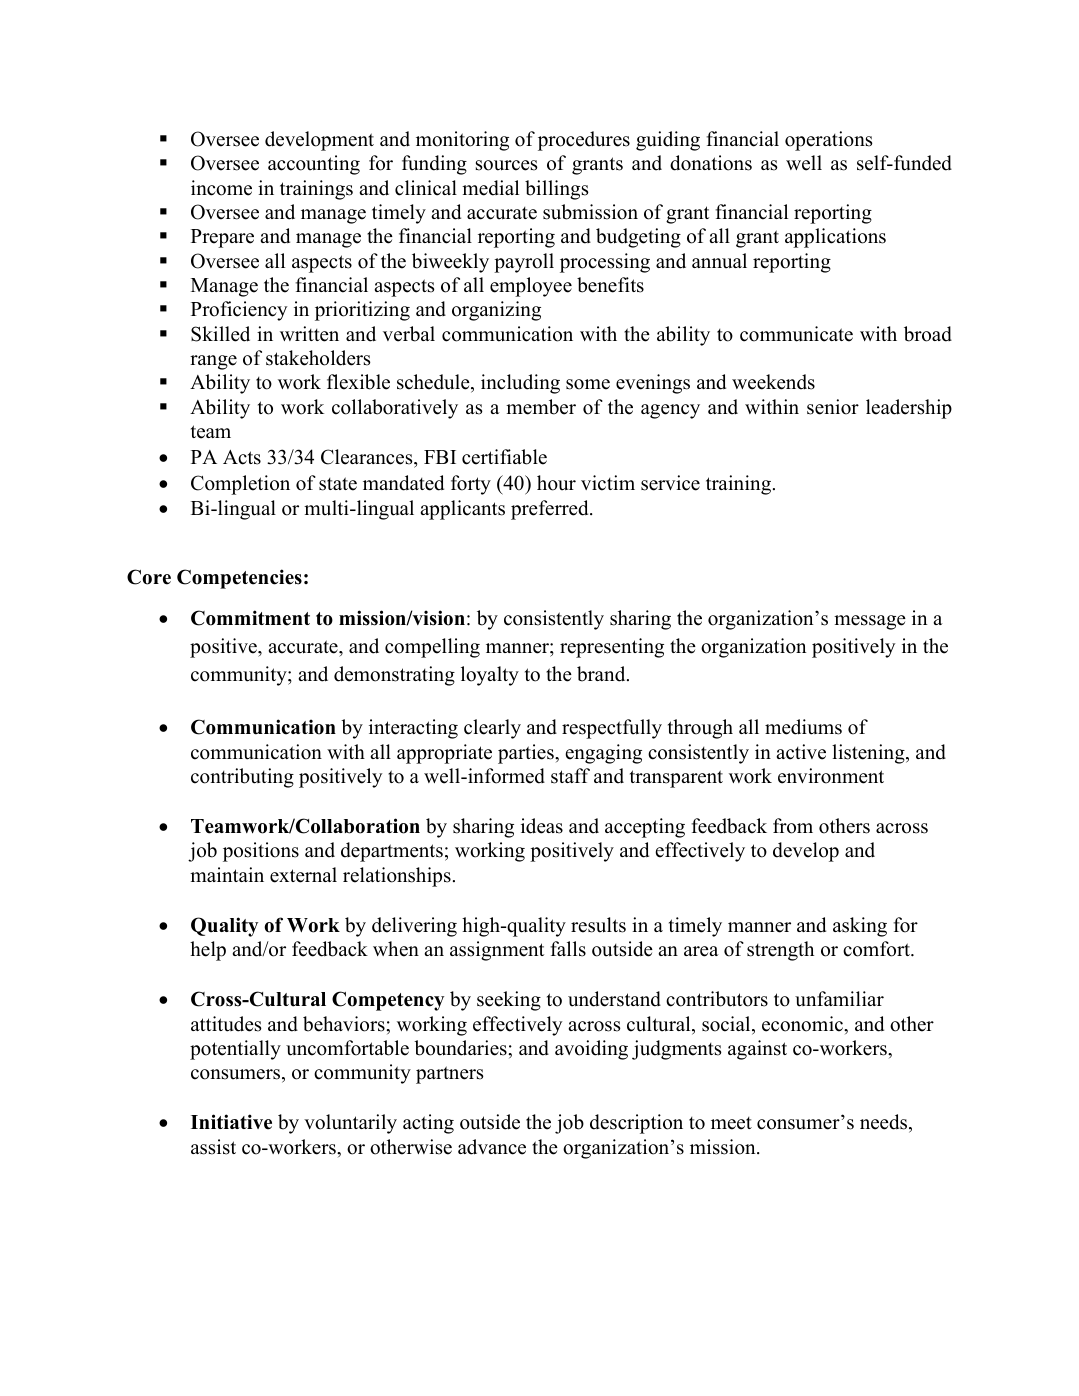 This image has height=1396, width=1079. I want to click on hour, so click(556, 483).
